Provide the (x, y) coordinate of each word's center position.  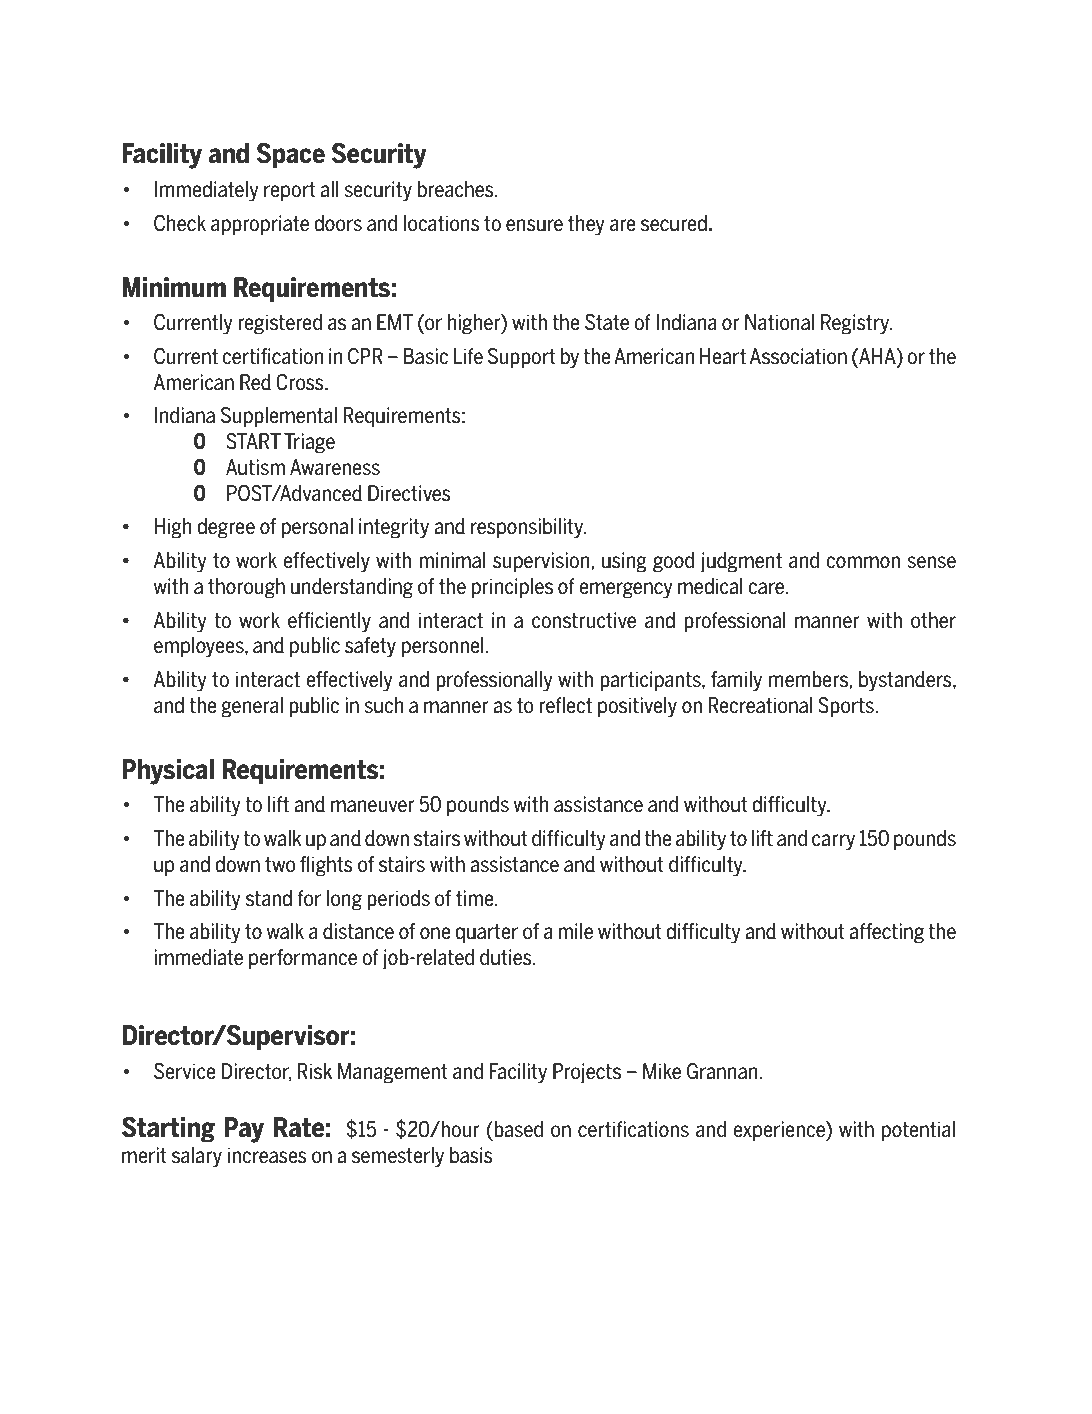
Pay (244, 1130)
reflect (565, 705)
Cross (301, 382)
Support (522, 358)
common (863, 562)
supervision (542, 562)
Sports (847, 707)
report (290, 191)
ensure (534, 225)
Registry (856, 324)
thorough (246, 588)
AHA (877, 357)
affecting (886, 933)
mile (575, 931)
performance (303, 959)
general (252, 707)
